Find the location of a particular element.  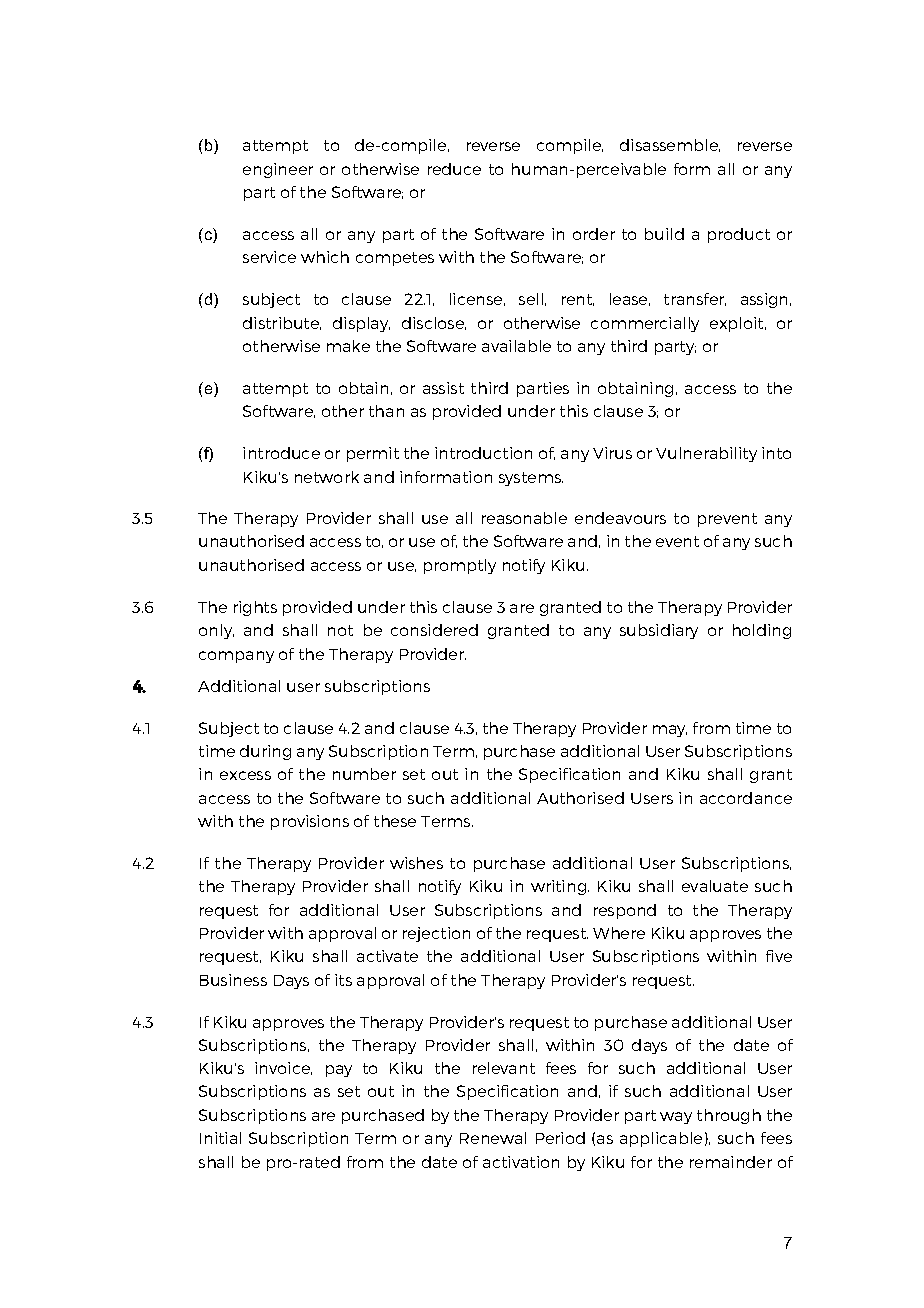

accordance is located at coordinates (746, 798).
